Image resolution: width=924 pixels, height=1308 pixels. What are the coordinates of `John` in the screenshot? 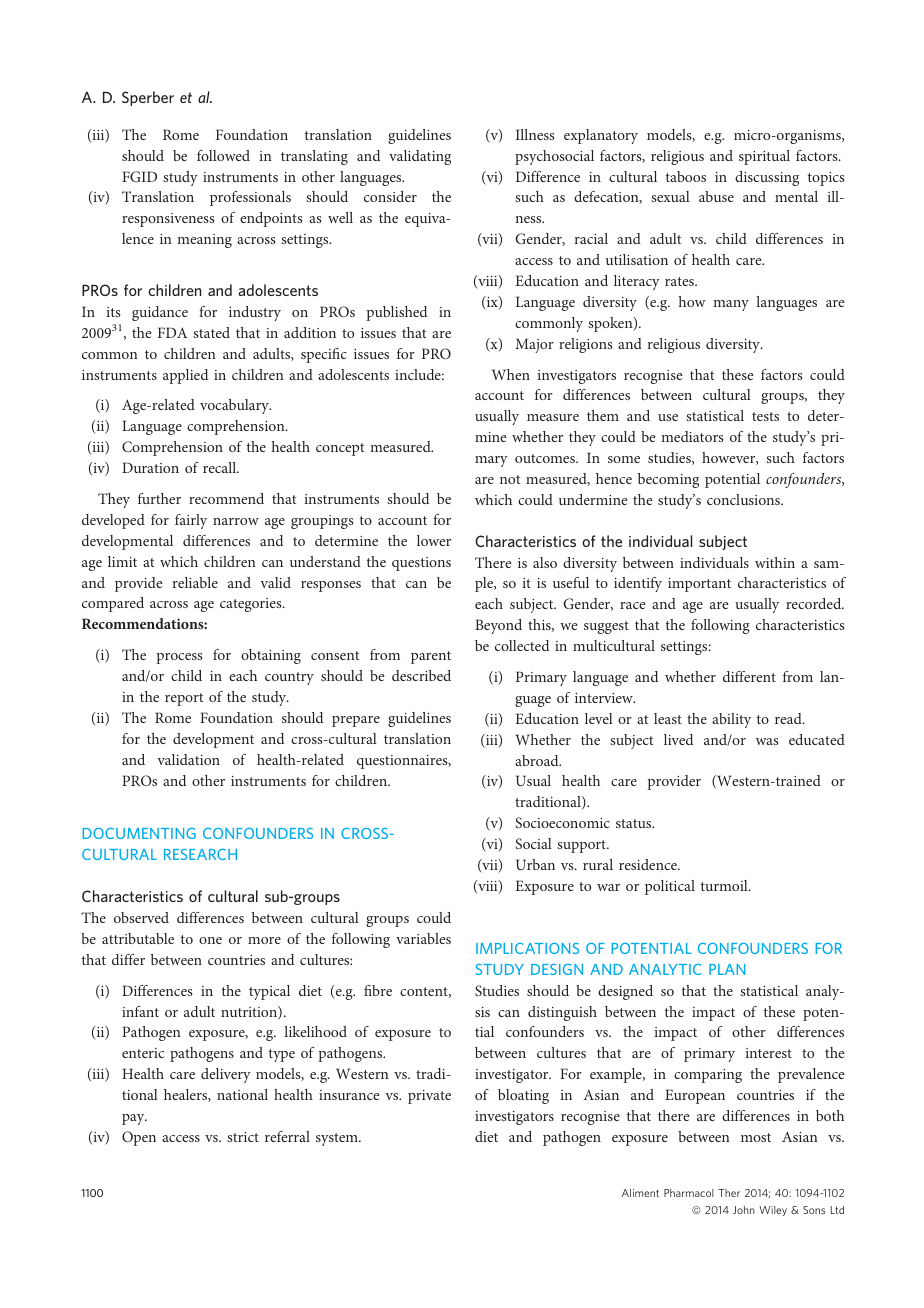 It's located at (743, 1210).
